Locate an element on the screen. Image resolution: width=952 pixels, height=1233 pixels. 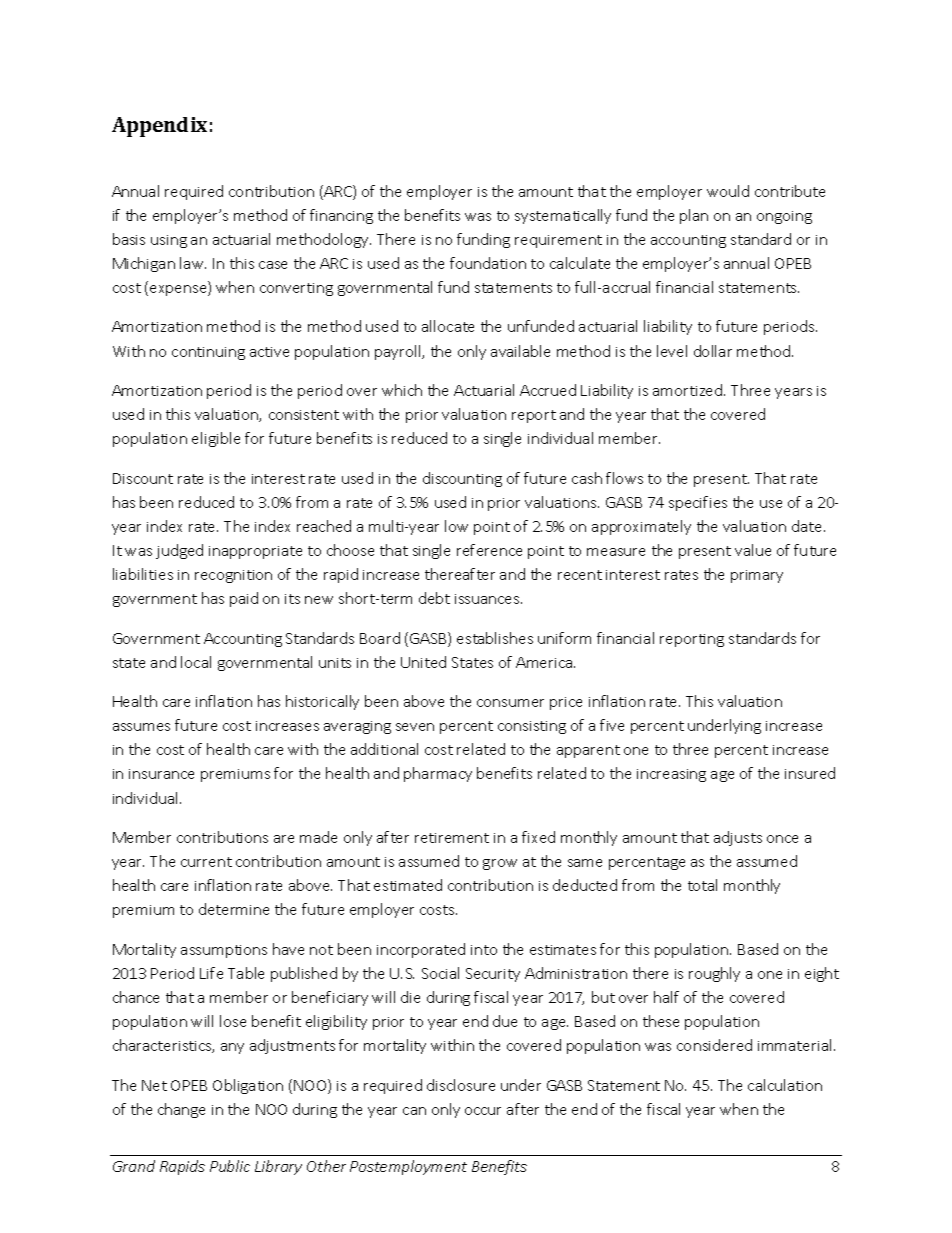
retirement is located at coordinates (452, 838).
